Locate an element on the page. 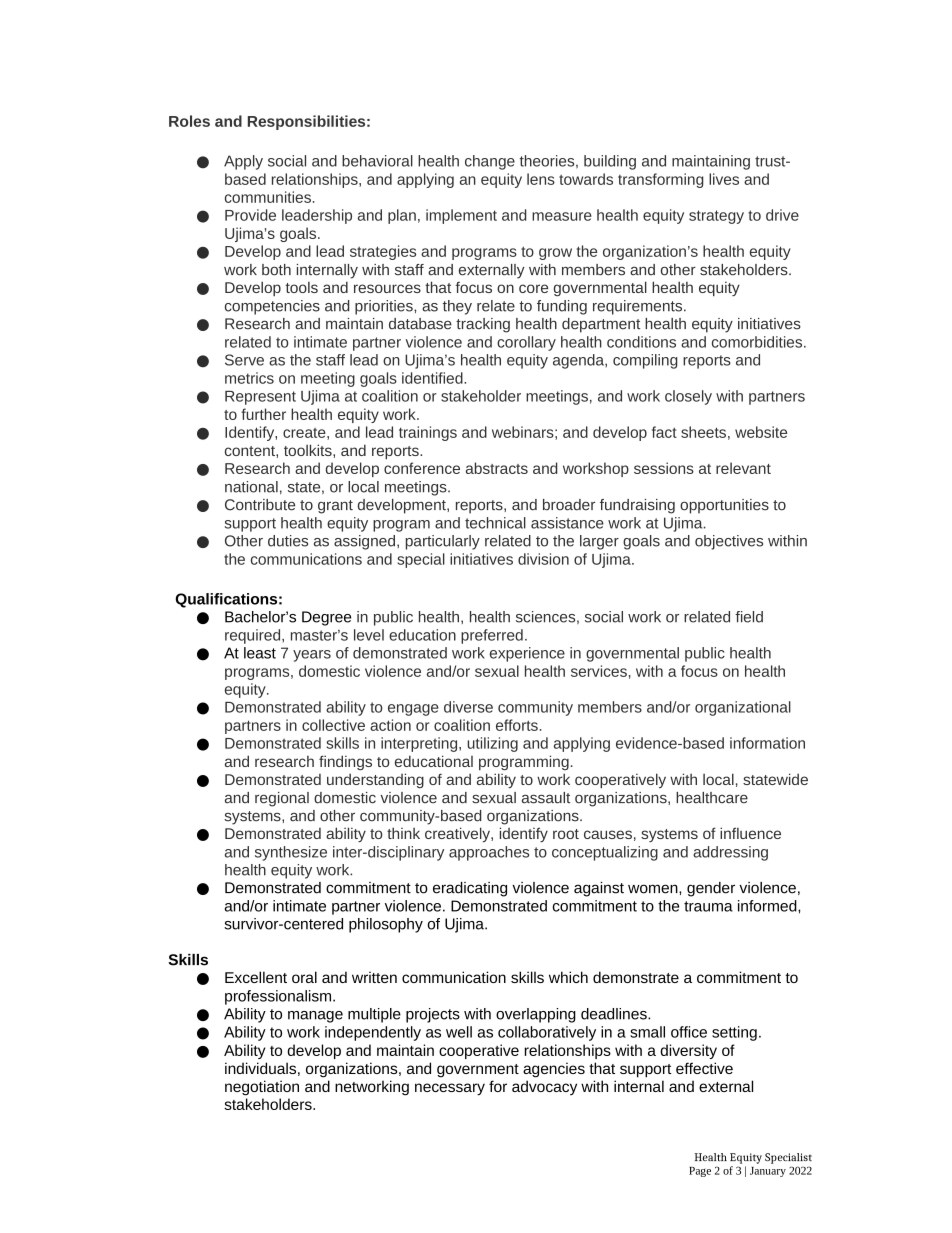 Image resolution: width=952 pixels, height=1233 pixels. lives is located at coordinates (724, 179).
